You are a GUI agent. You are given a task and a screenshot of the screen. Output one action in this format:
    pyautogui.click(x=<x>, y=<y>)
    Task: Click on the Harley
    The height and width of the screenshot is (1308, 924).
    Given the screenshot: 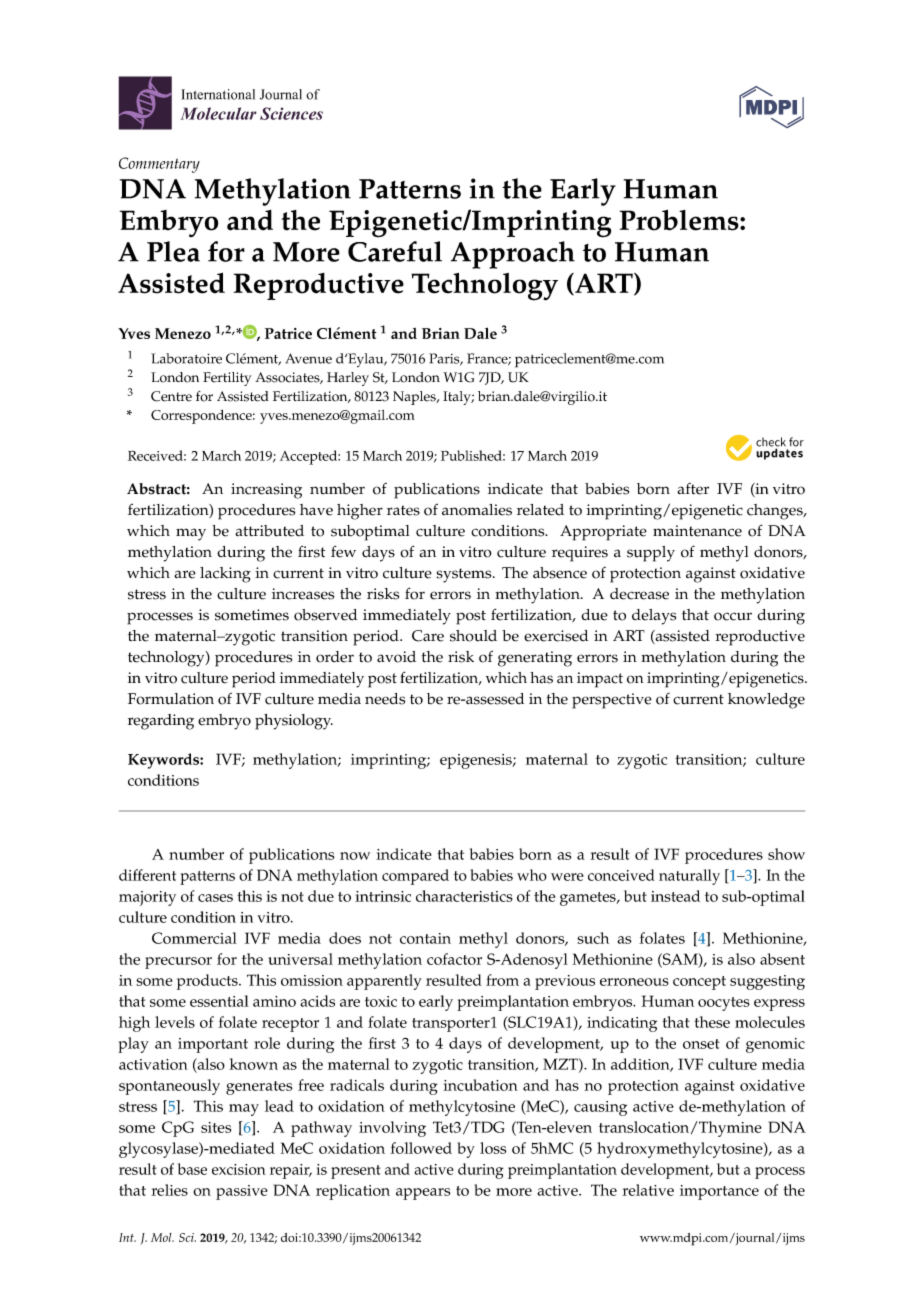 What is the action you would take?
    pyautogui.click(x=348, y=379)
